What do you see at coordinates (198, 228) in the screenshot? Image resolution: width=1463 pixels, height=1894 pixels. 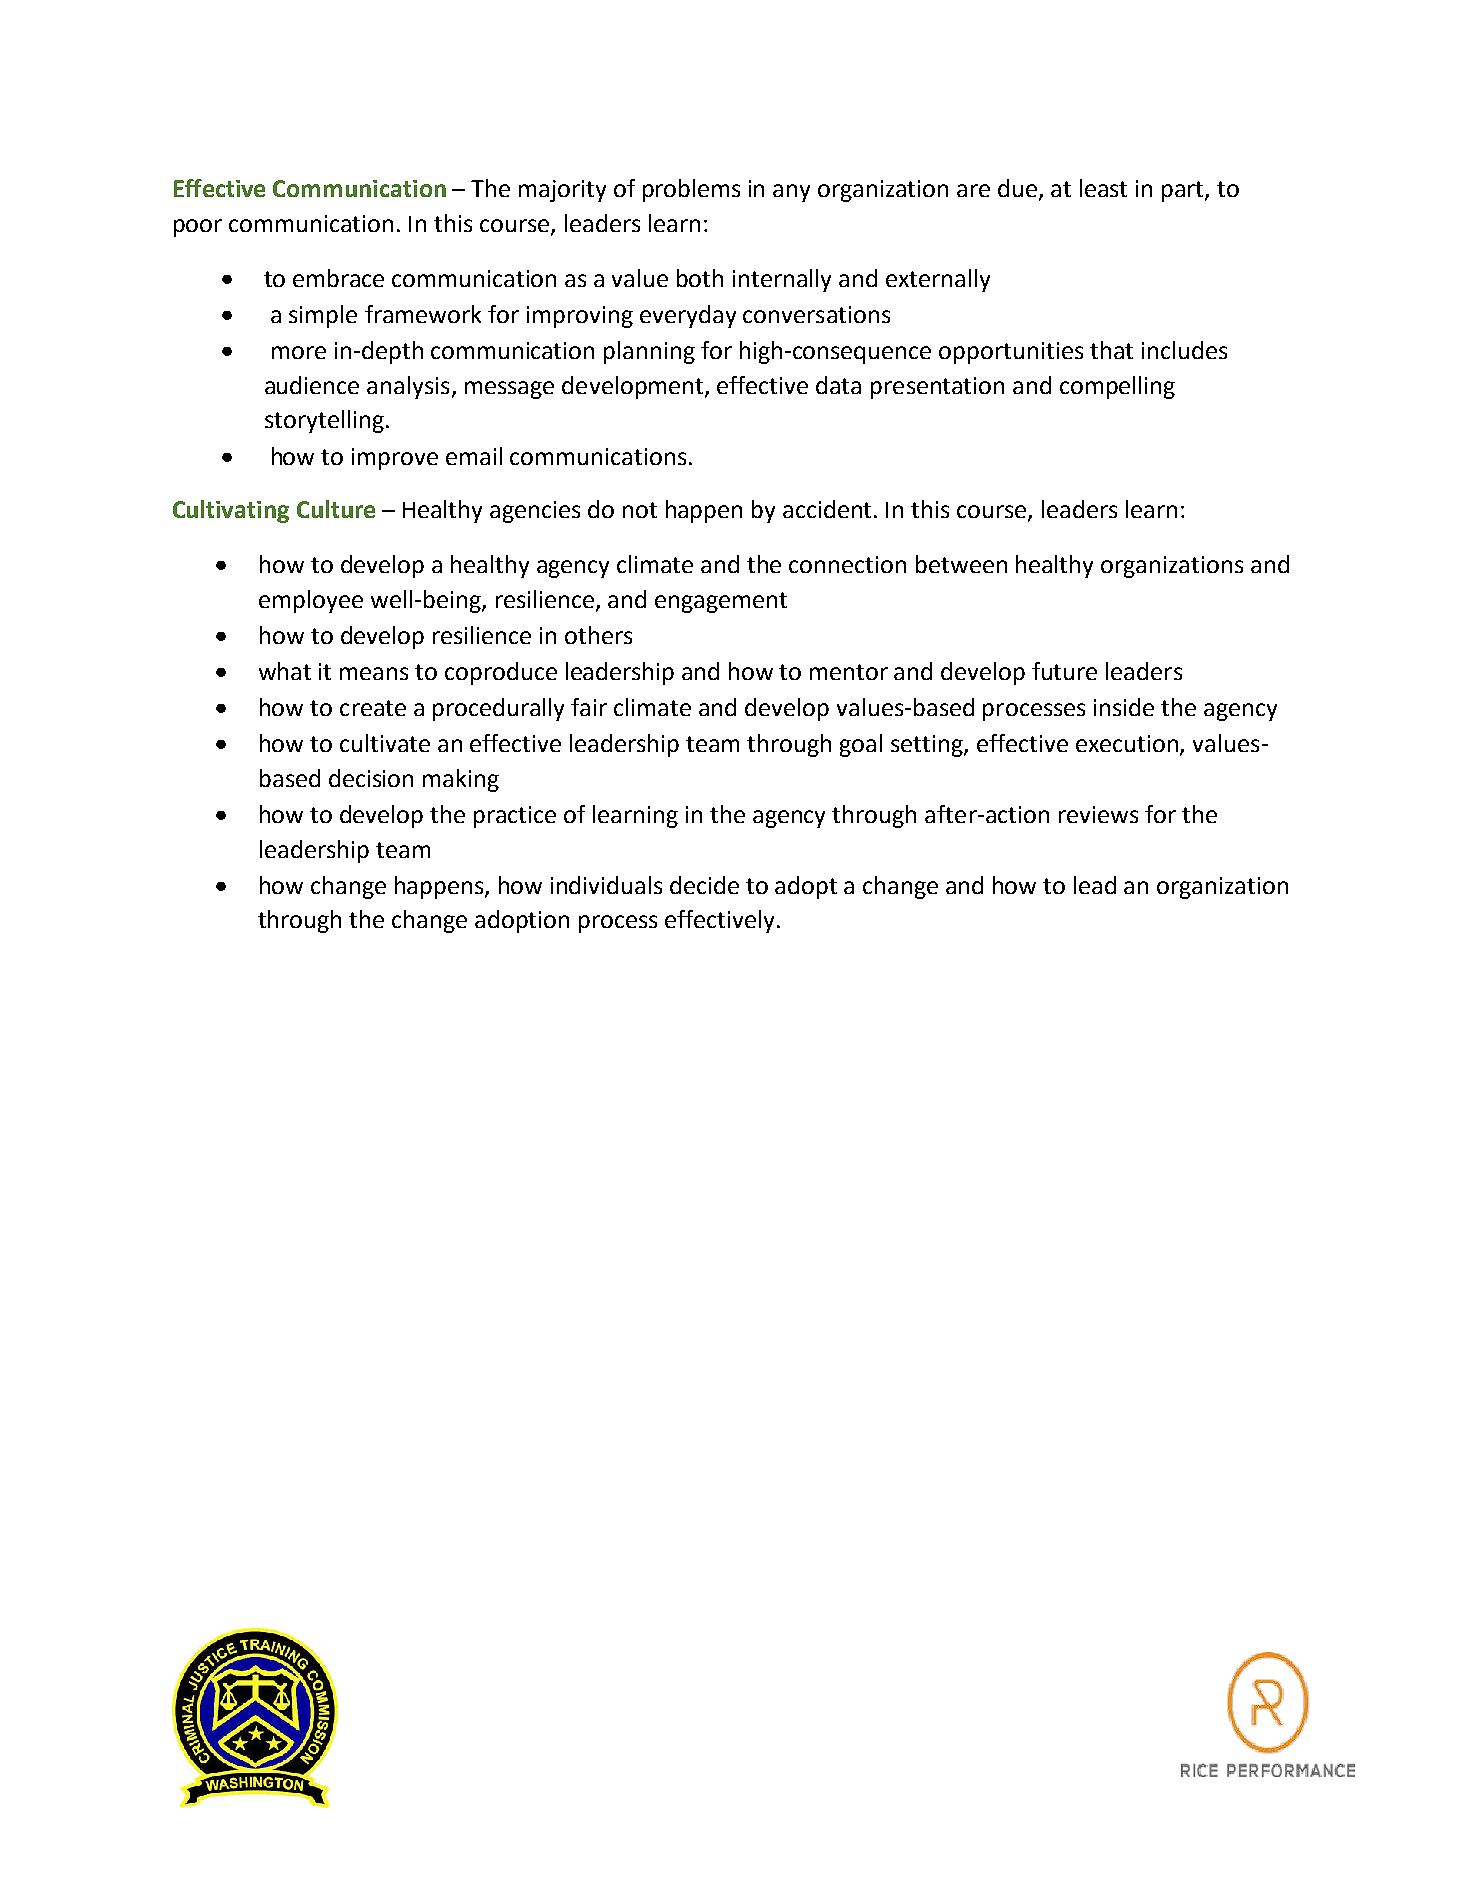 I see `poor` at bounding box center [198, 228].
